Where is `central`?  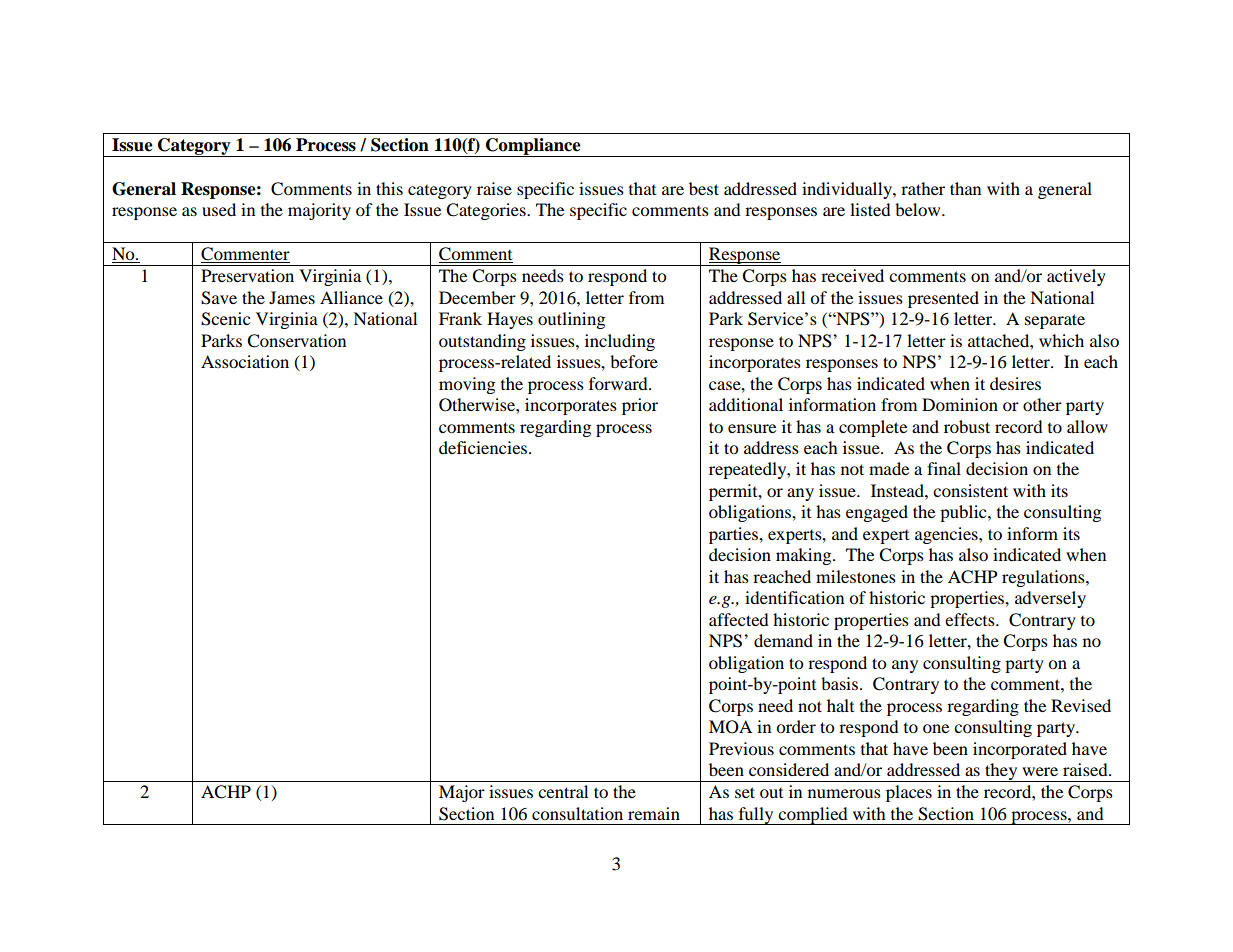 central is located at coordinates (563, 791).
